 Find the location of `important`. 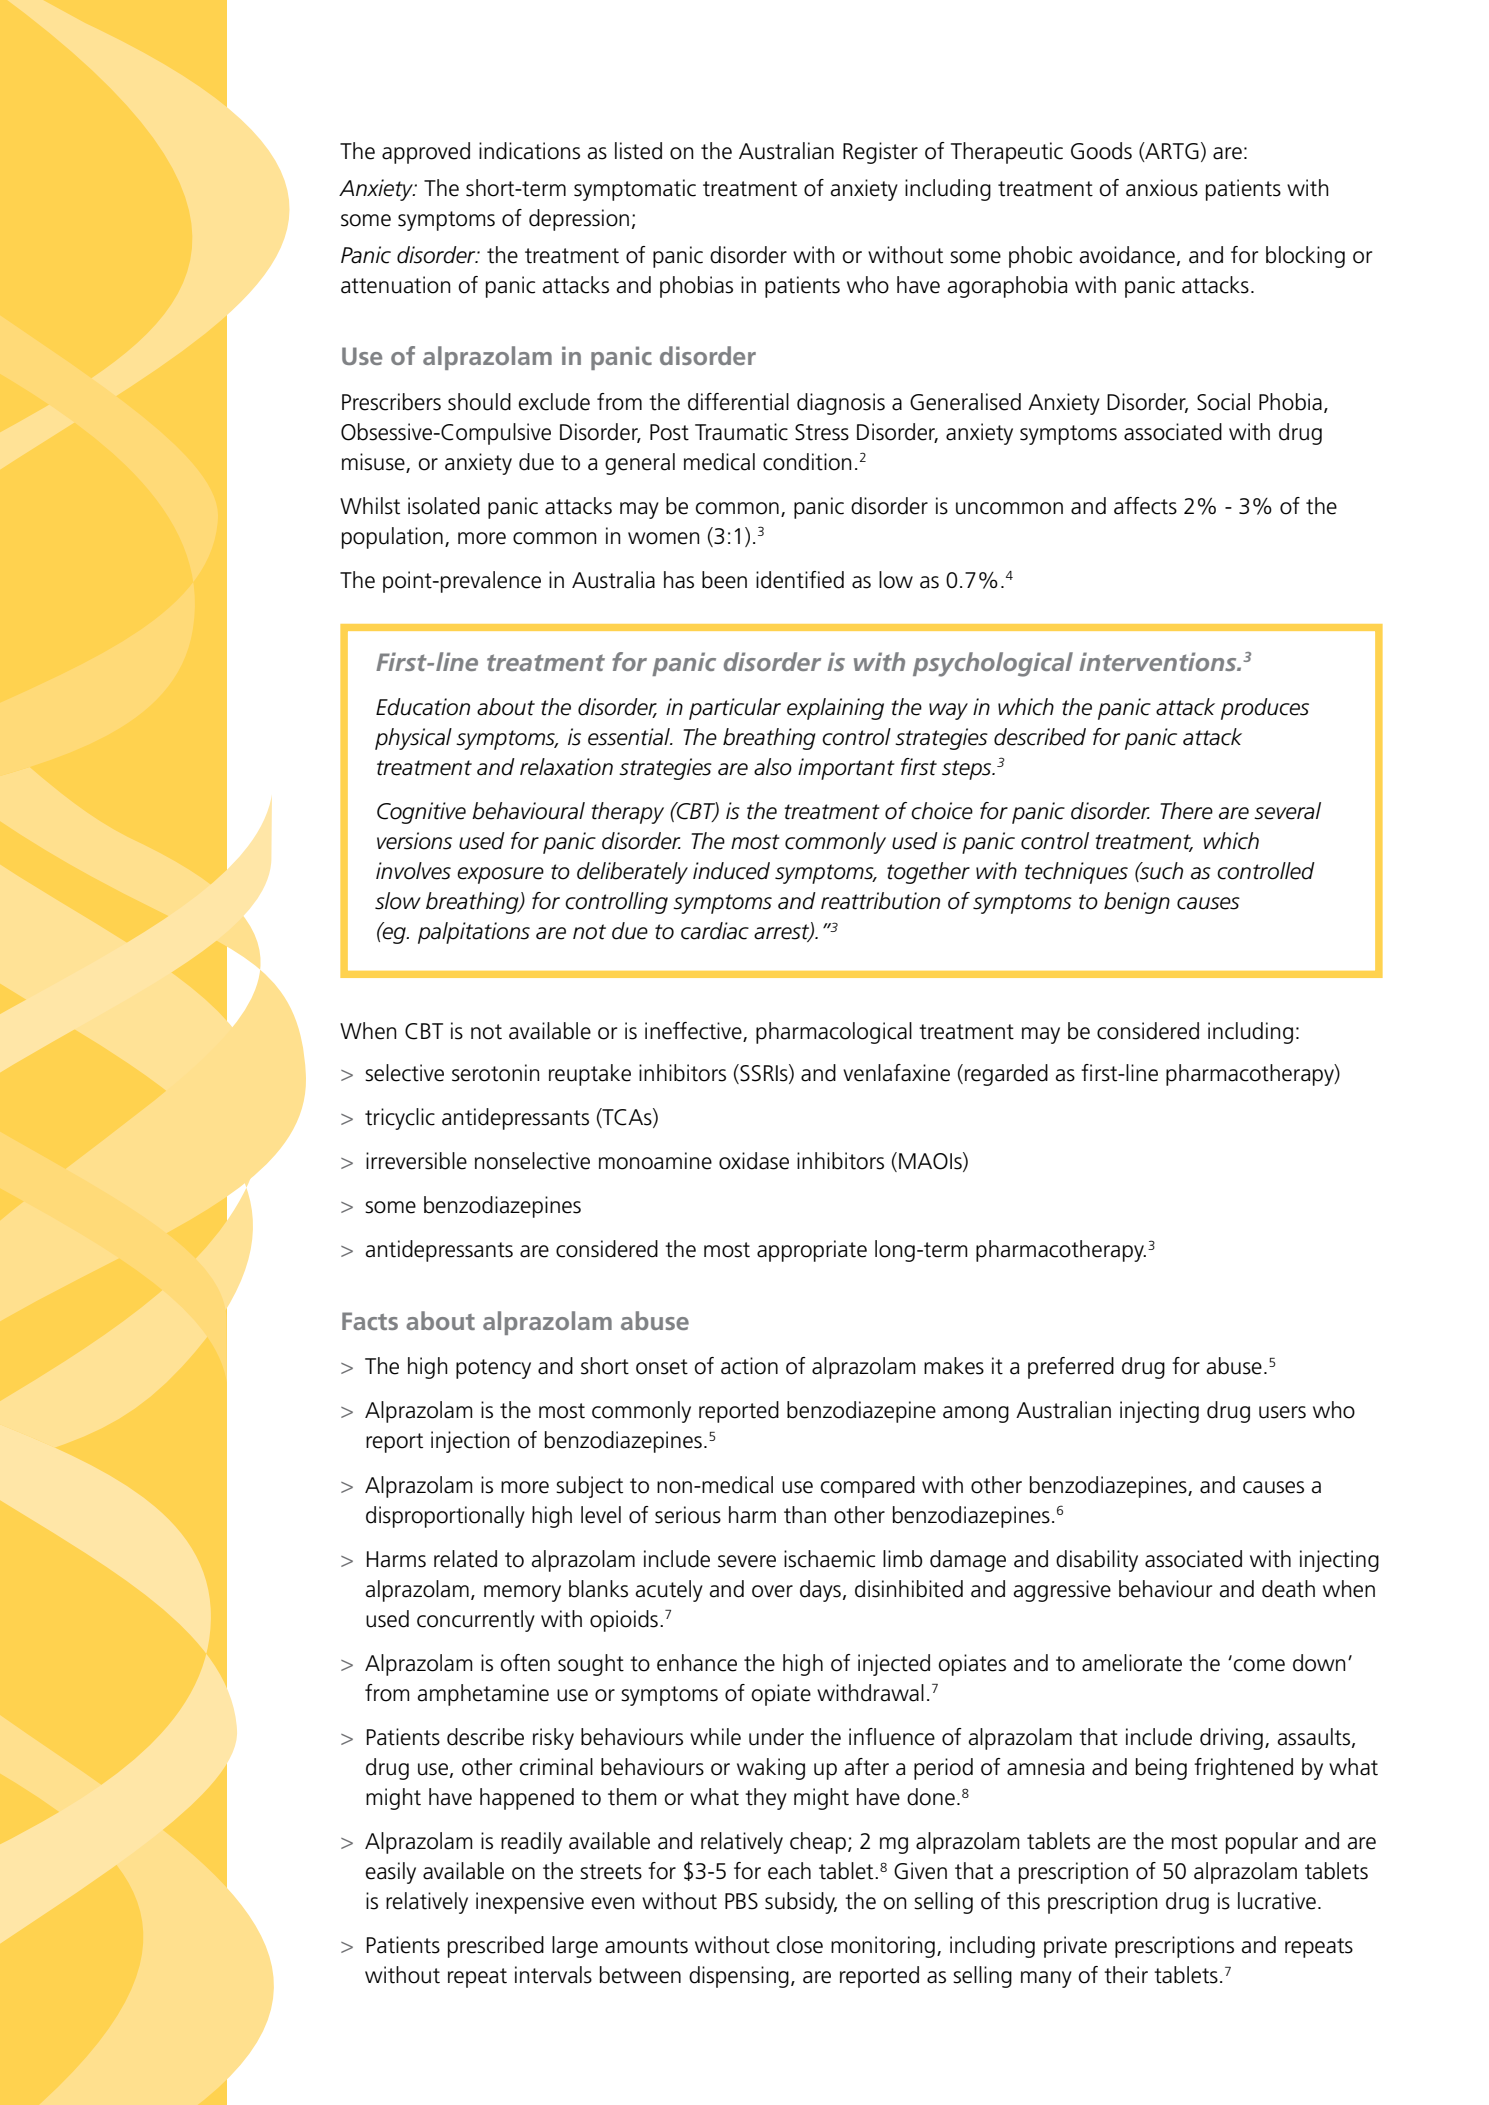

important is located at coordinates (846, 769).
